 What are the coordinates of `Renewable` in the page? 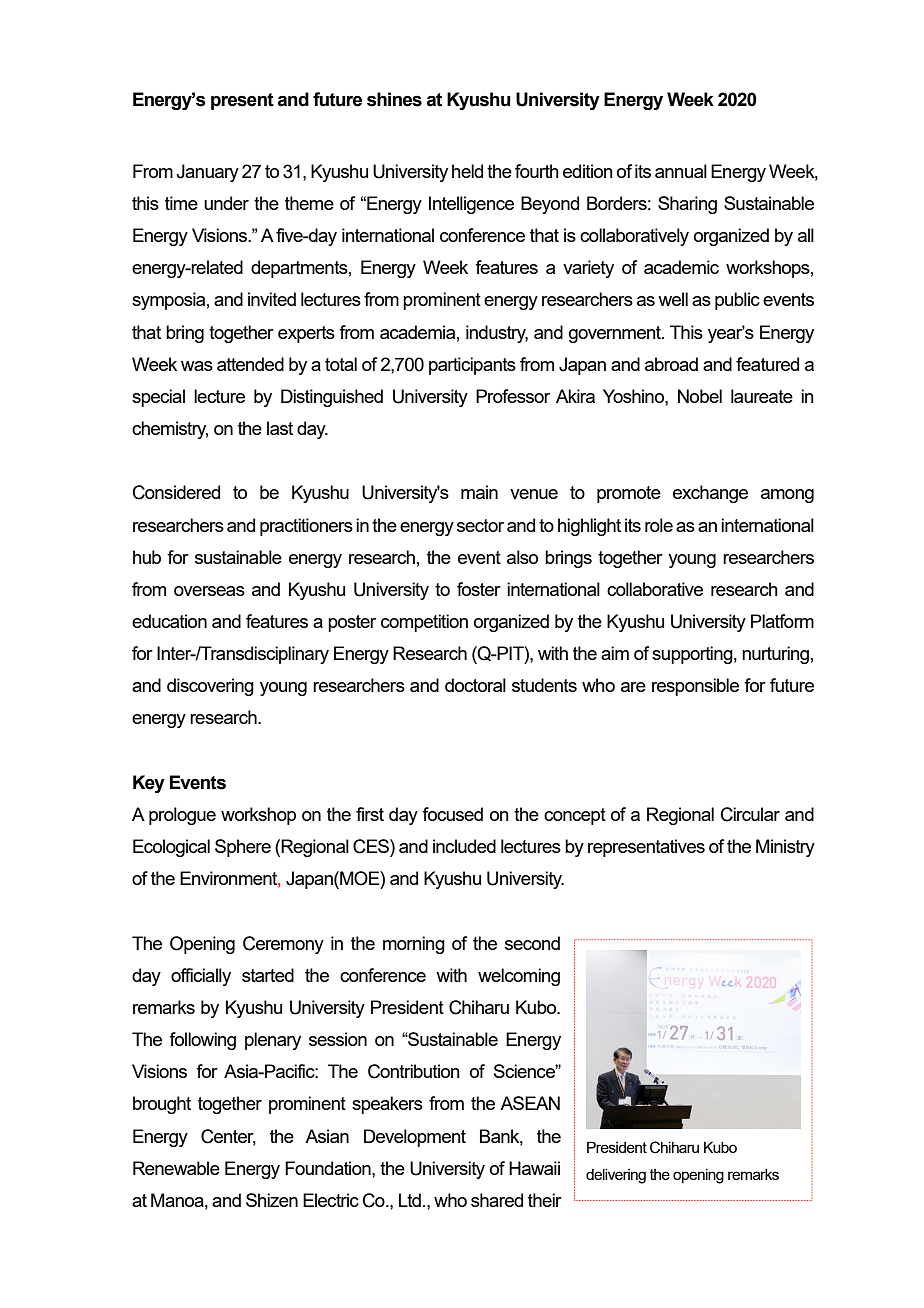 It's located at (176, 1168).
